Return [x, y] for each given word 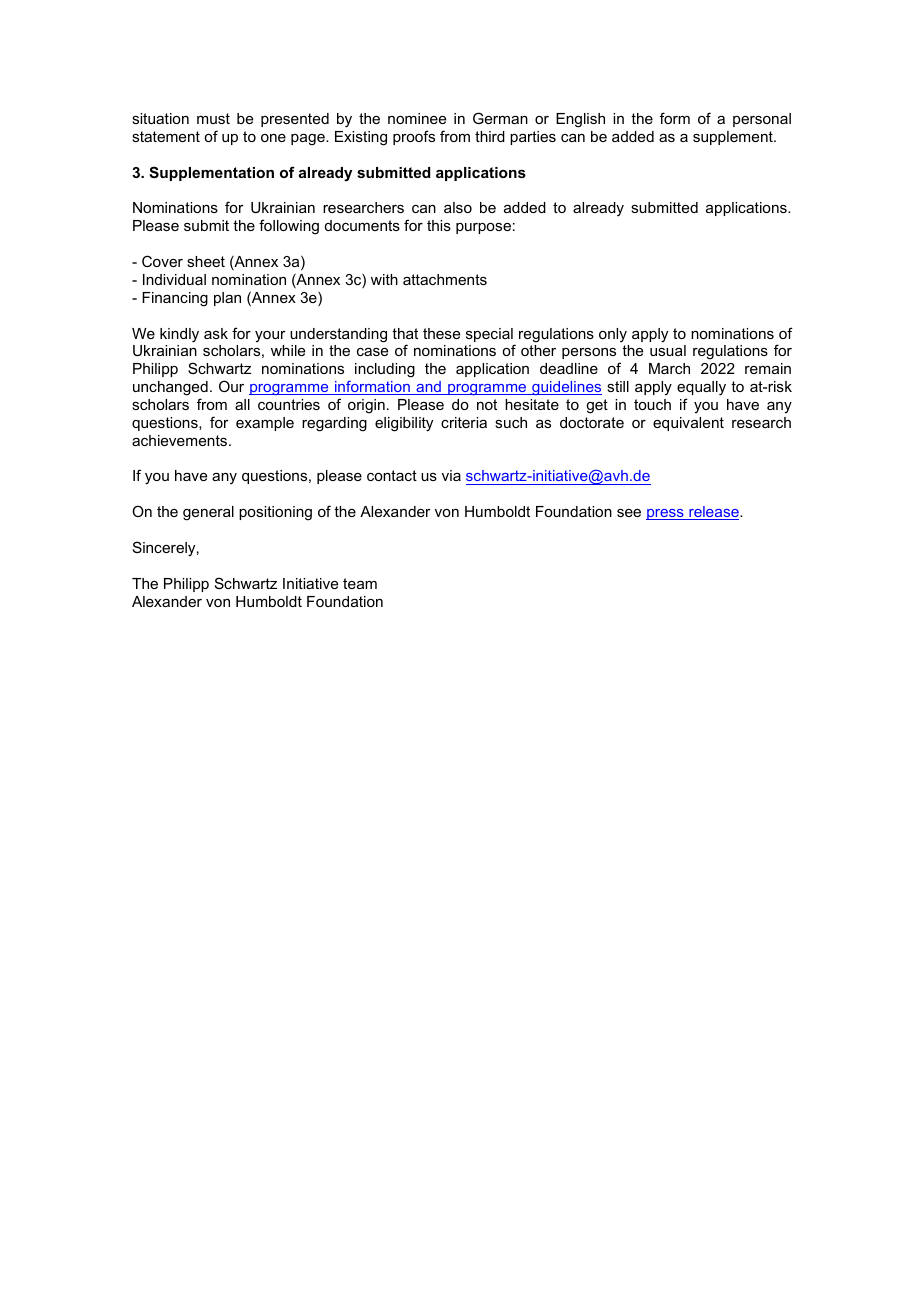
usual [668, 350]
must [213, 118]
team [360, 583]
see [629, 513]
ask [216, 333]
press [666, 514]
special [490, 336]
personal [762, 120]
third [490, 136]
